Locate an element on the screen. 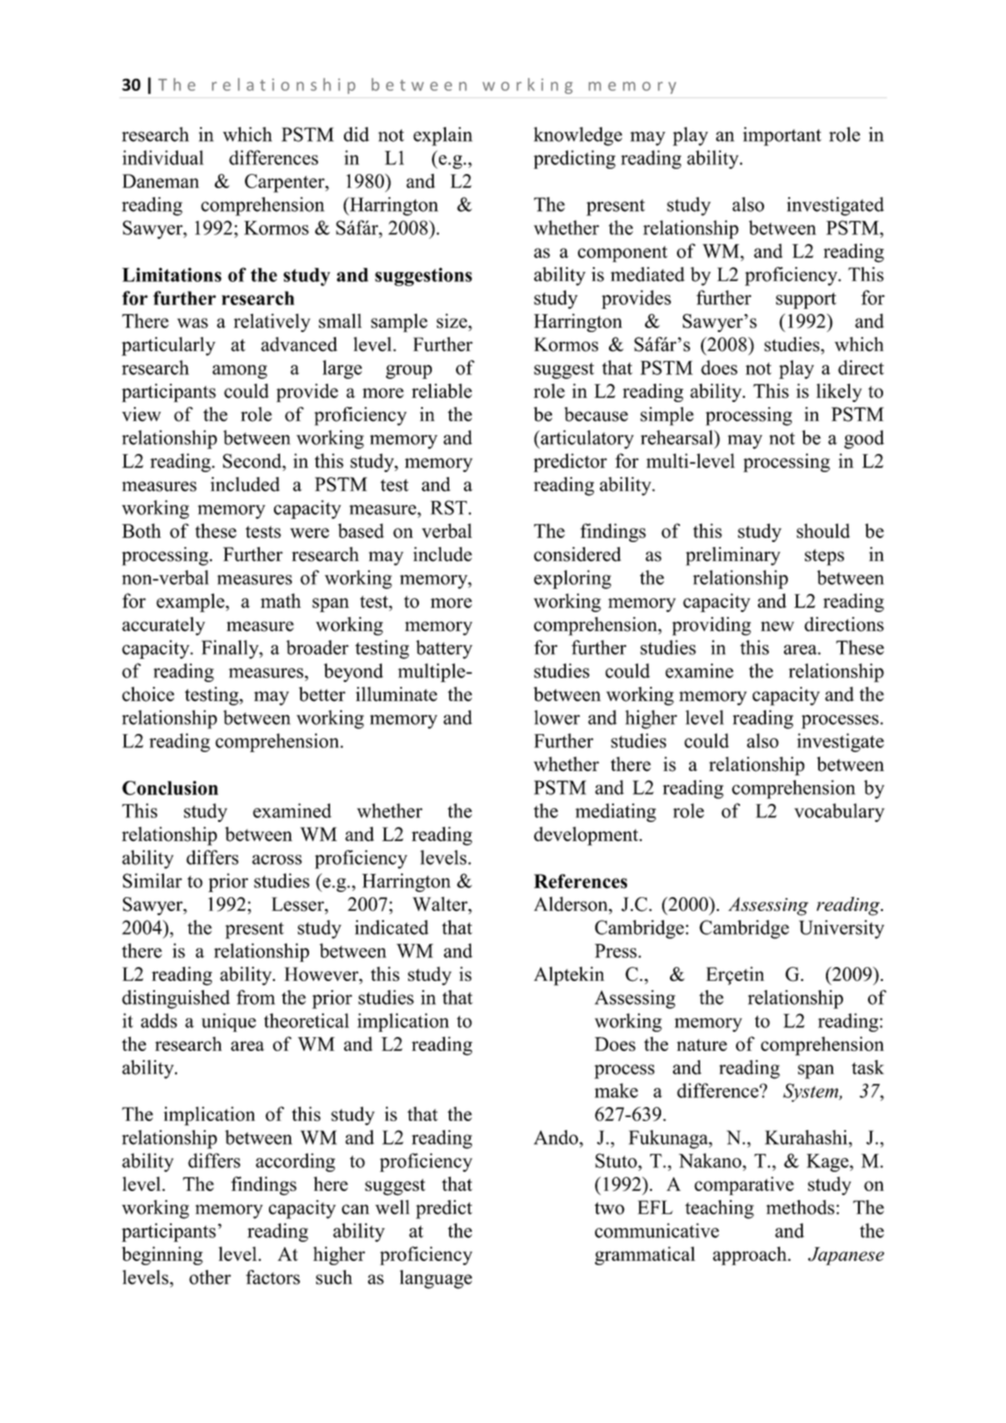 This screenshot has height=1423, width=1006. Carpenter is located at coordinates (286, 183).
